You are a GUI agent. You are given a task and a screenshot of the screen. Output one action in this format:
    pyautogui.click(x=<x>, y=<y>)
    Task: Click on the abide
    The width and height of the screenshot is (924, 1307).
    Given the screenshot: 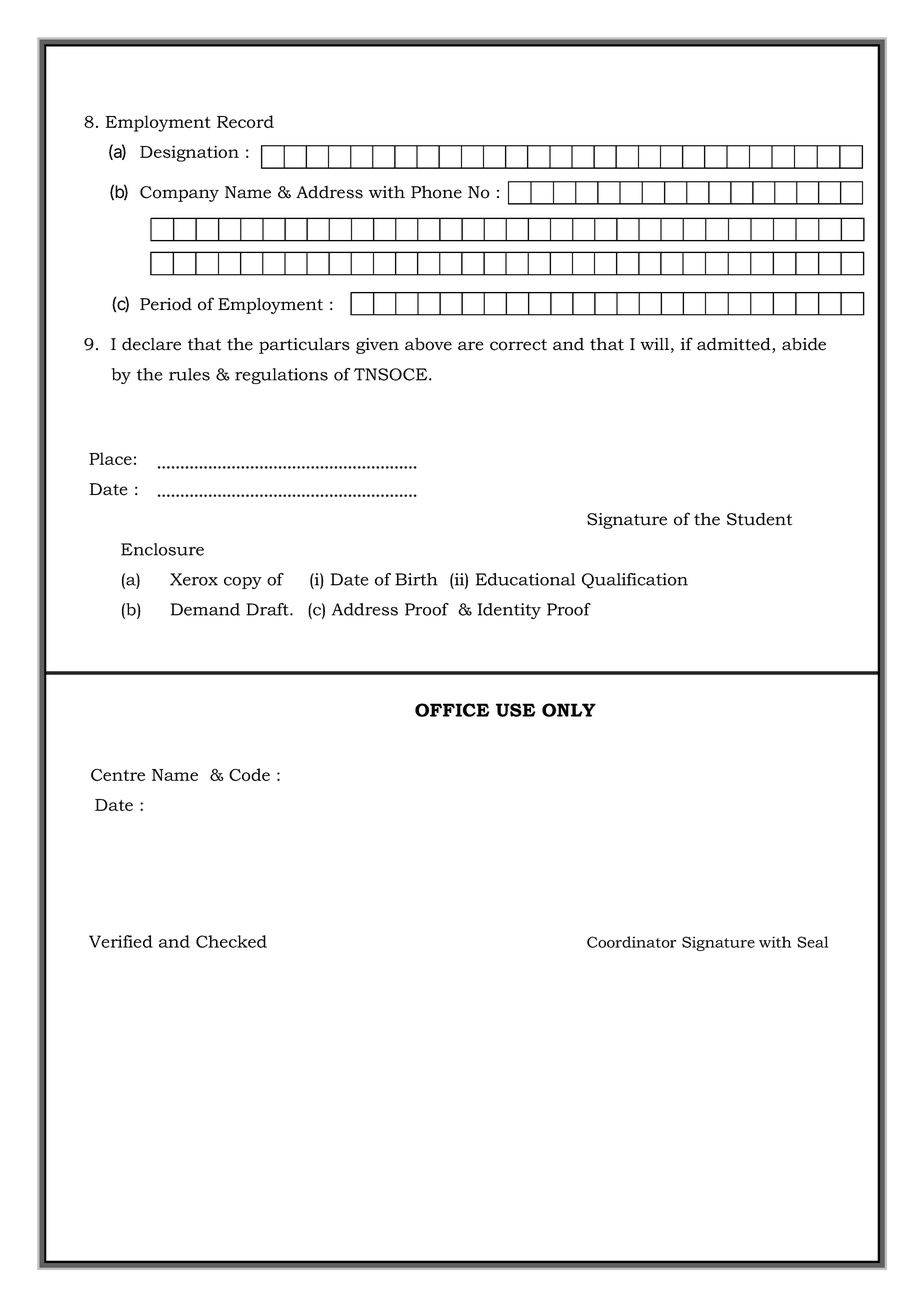 What is the action you would take?
    pyautogui.click(x=804, y=344)
